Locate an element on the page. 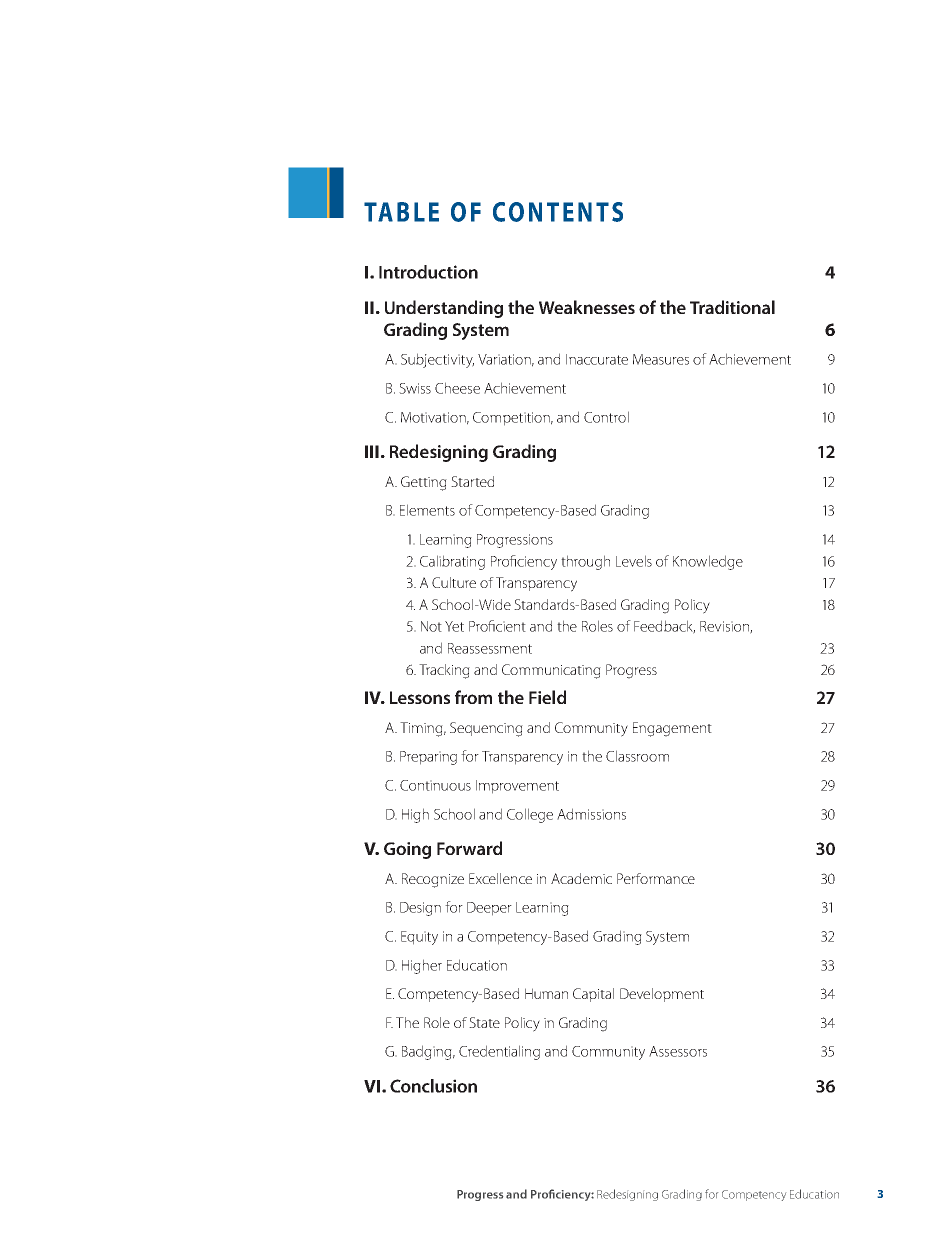  Conclusion is located at coordinates (433, 1086).
